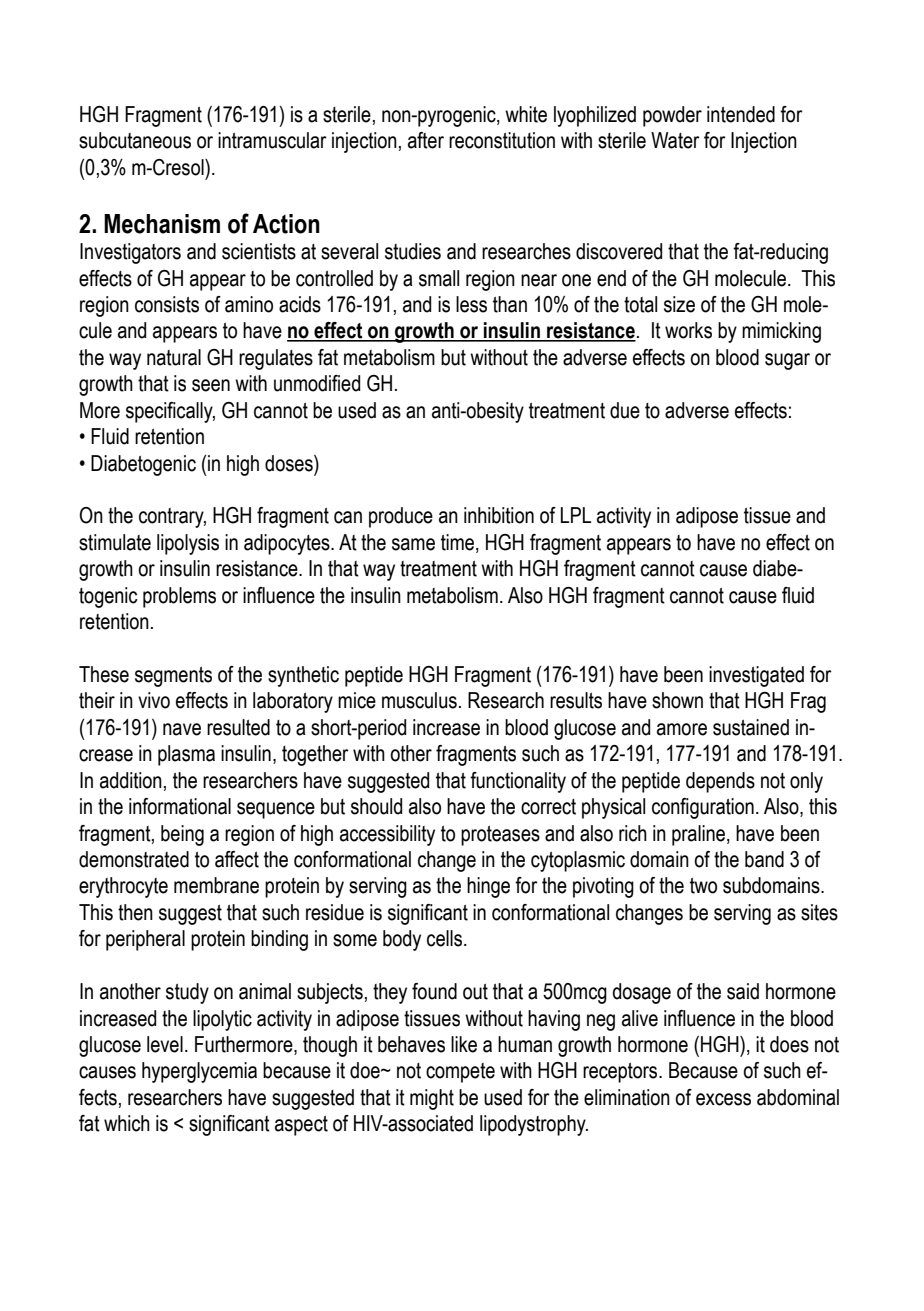  Describe the element at coordinates (756, 676) in the page. I see `investigated` at that location.
